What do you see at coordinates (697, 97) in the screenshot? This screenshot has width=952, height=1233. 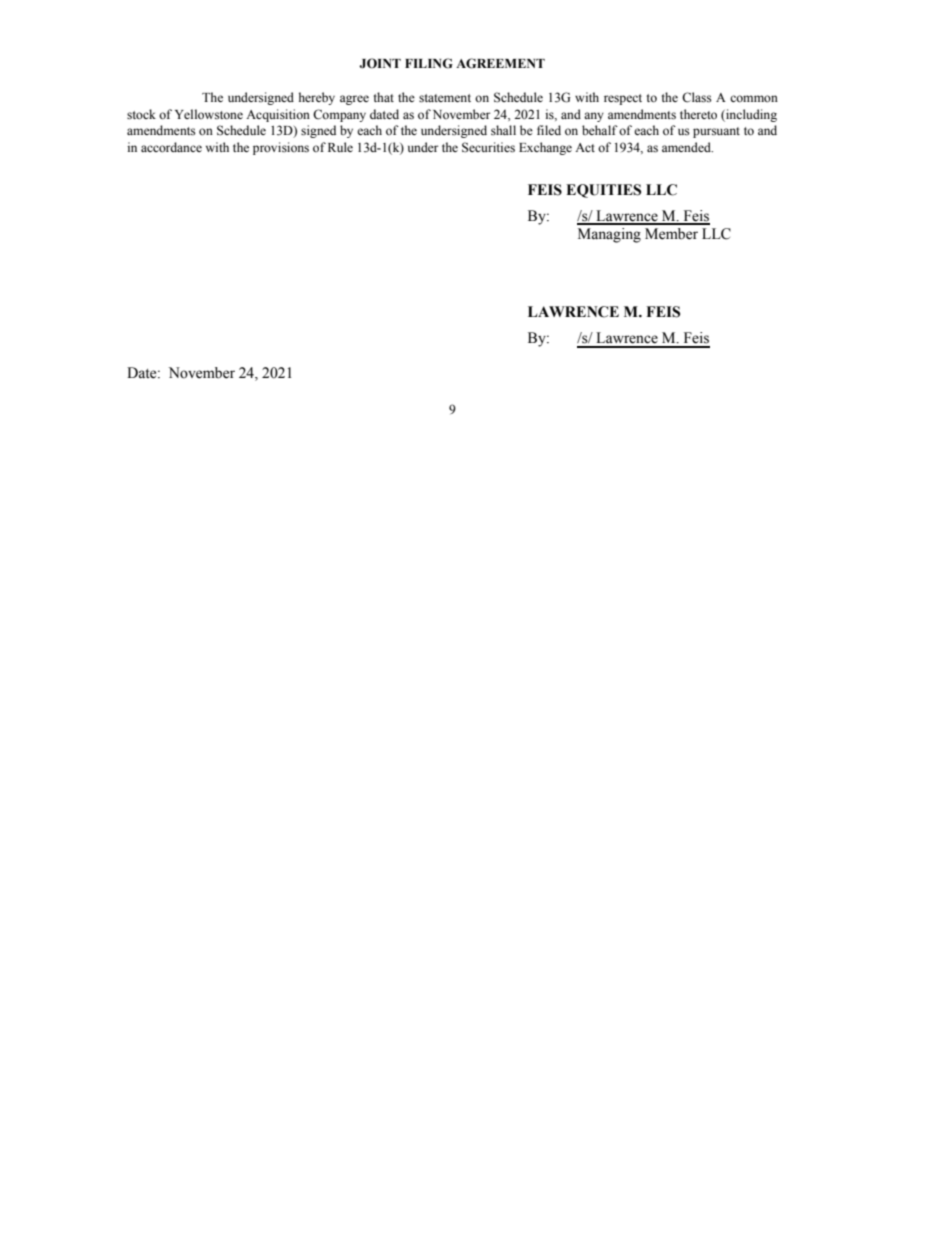 I see `Class` at bounding box center [697, 97].
